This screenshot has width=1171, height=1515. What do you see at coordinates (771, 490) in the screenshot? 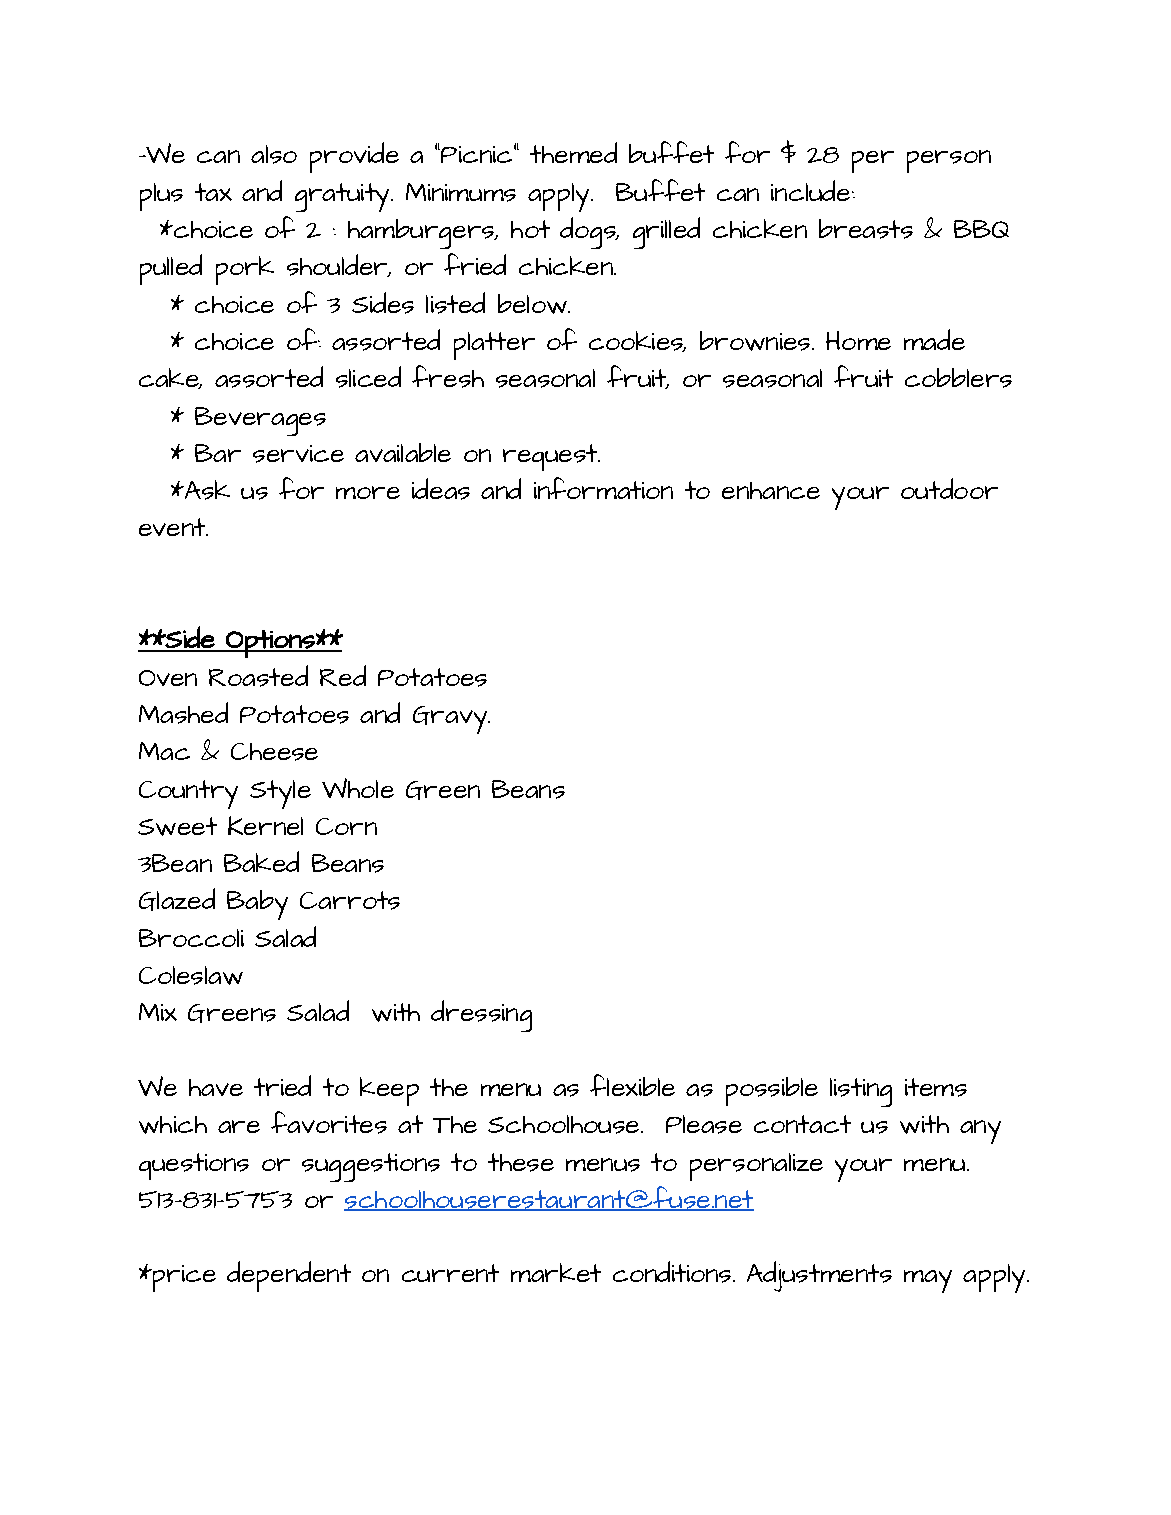
I see `enhance` at bounding box center [771, 490].
